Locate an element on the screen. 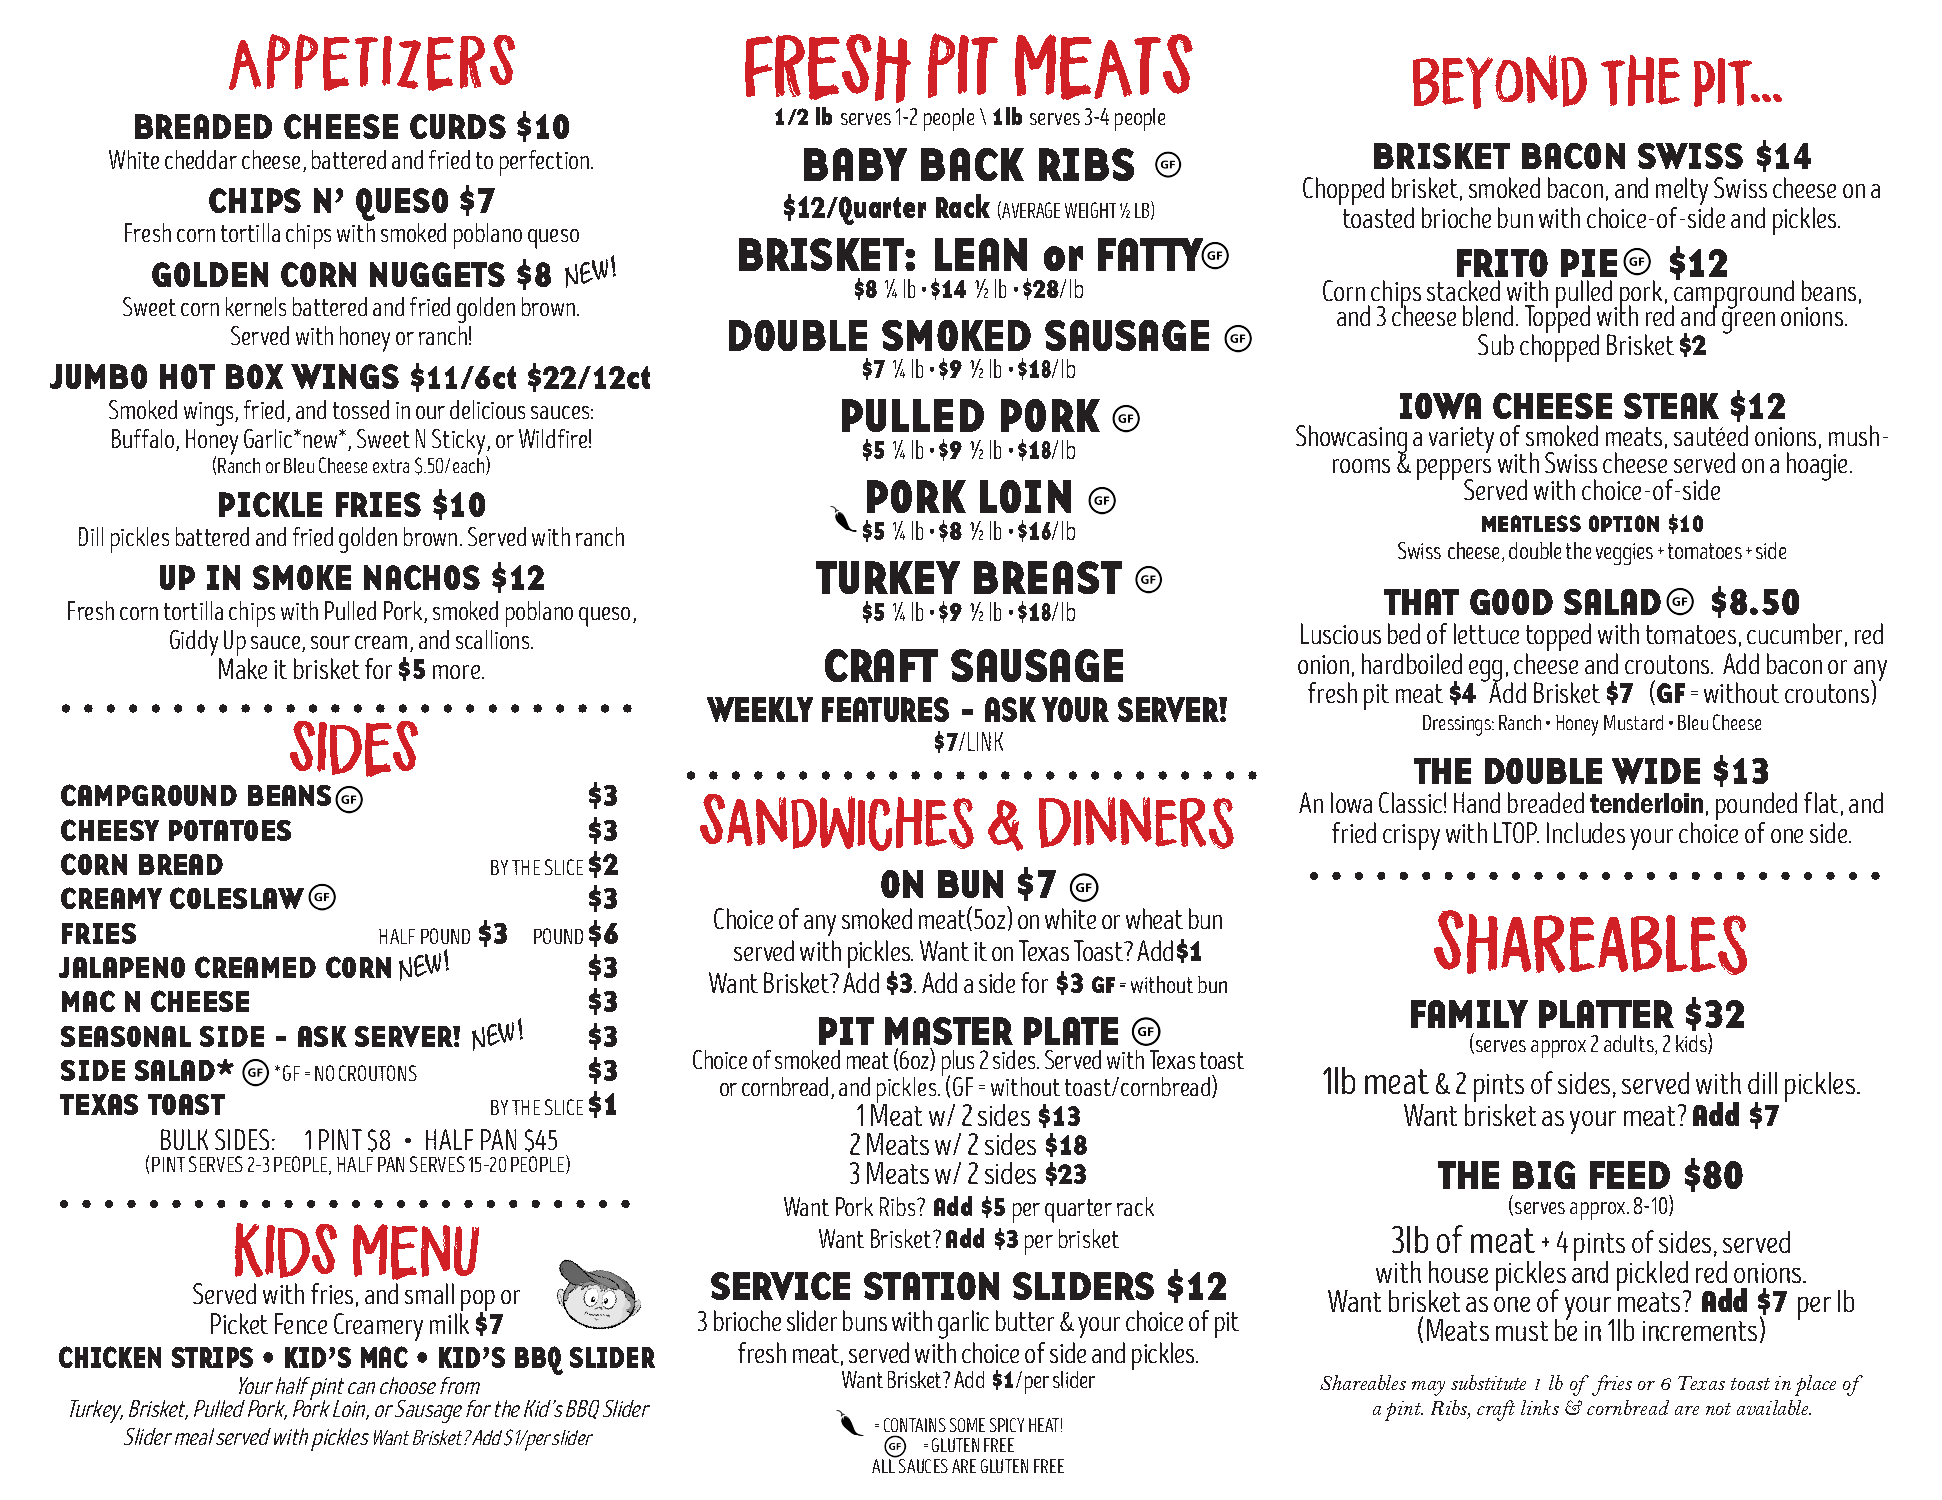 This screenshot has width=1942, height=1500. tossed is located at coordinates (361, 409).
